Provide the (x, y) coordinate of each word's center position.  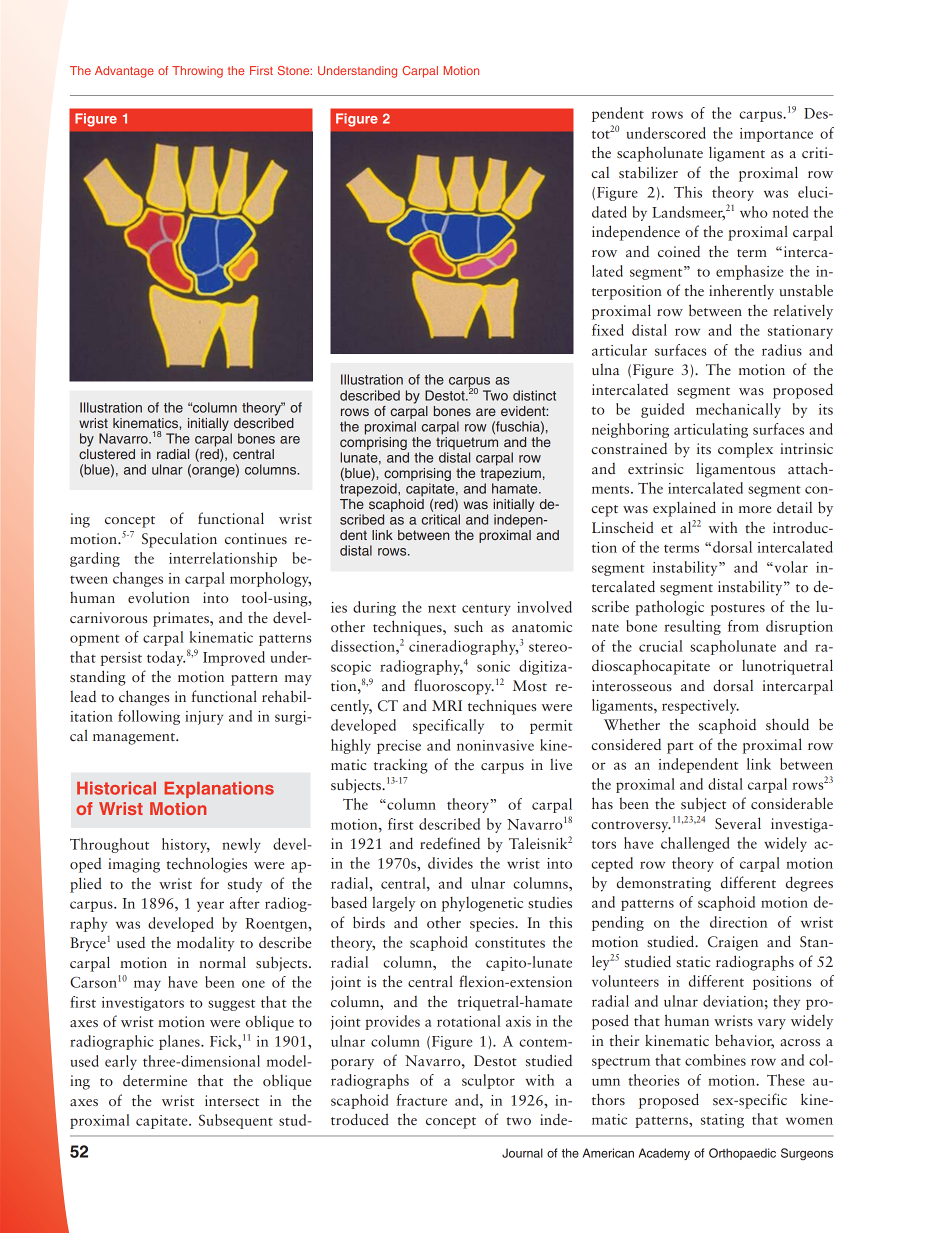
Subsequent (236, 1121)
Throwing (197, 72)
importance (776, 135)
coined (679, 252)
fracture (422, 1100)
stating (722, 1121)
